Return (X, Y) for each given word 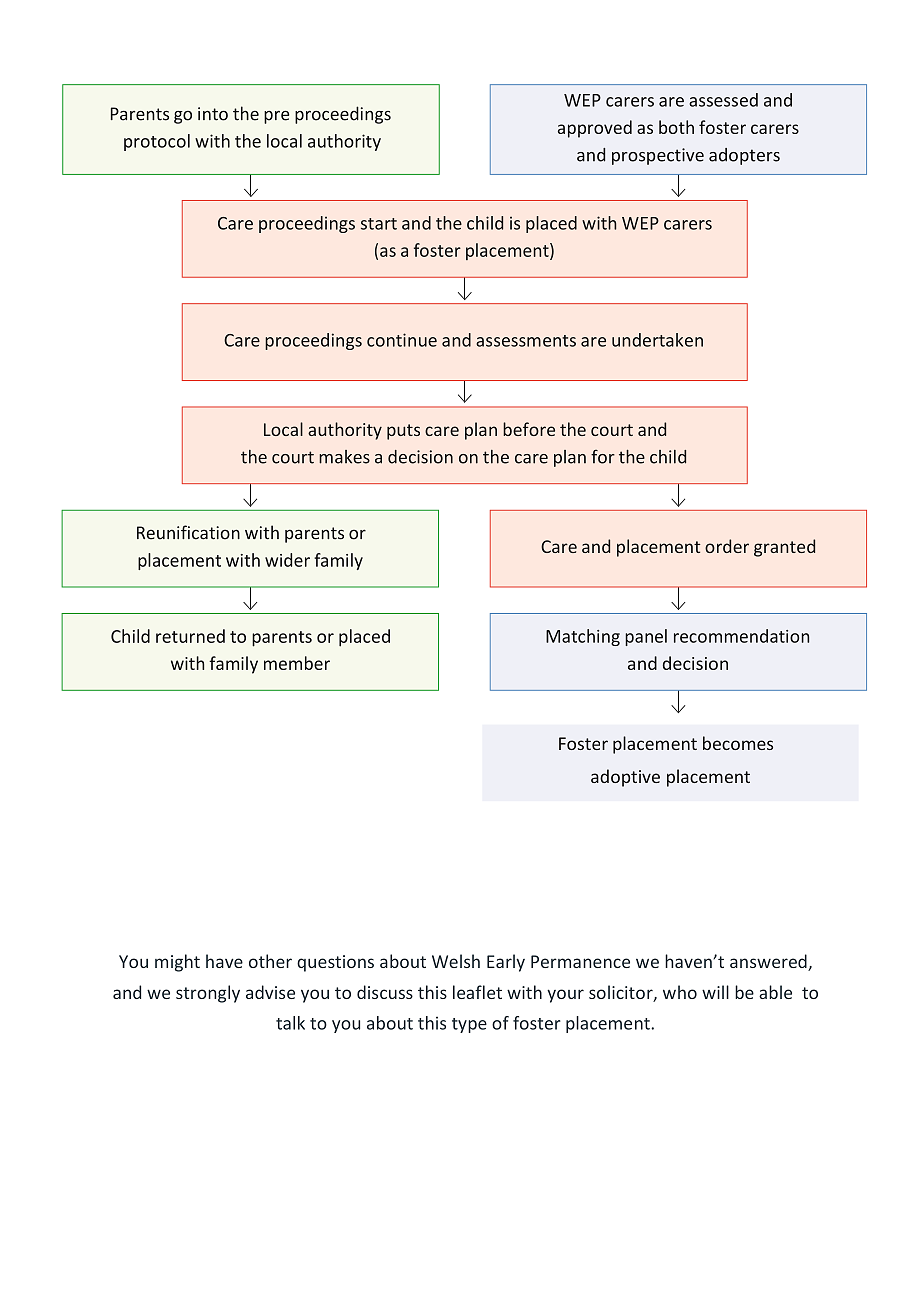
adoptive (625, 778)
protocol (157, 142)
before (529, 429)
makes (344, 457)
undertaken (657, 340)
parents (282, 639)
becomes (738, 743)
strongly (208, 994)
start (379, 224)
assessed (723, 100)
